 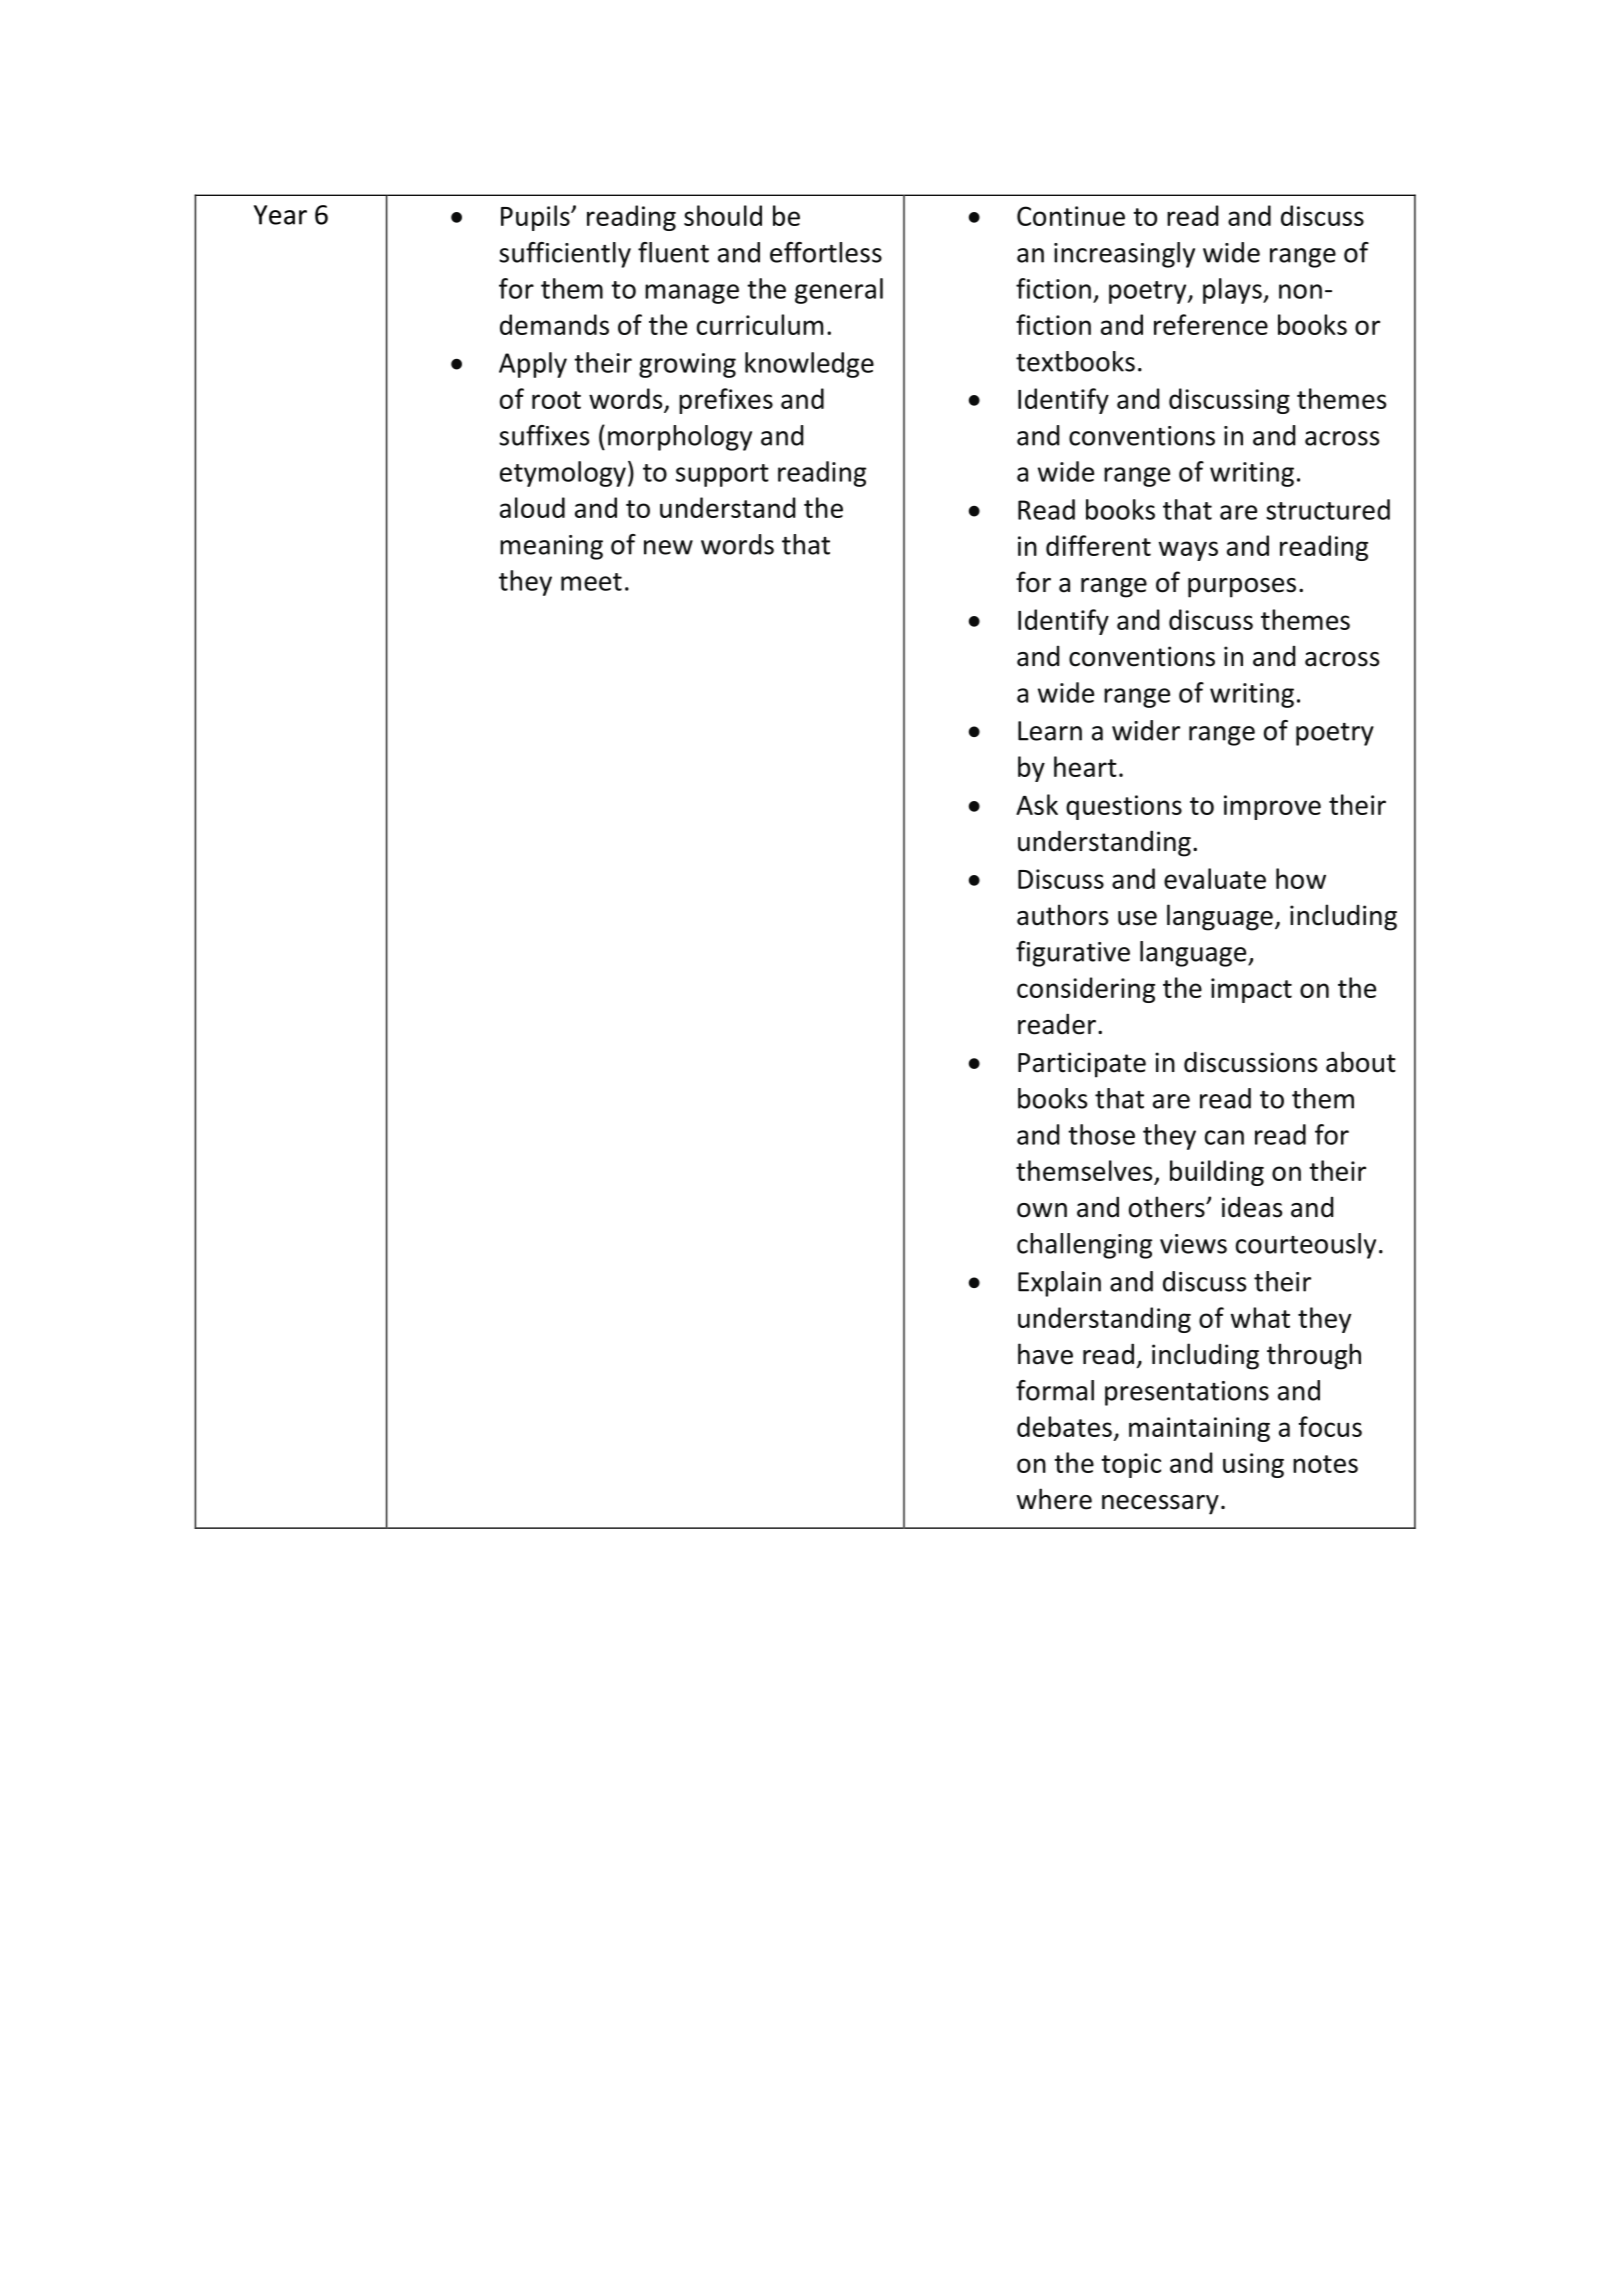 I want to click on own, so click(x=1042, y=1210).
